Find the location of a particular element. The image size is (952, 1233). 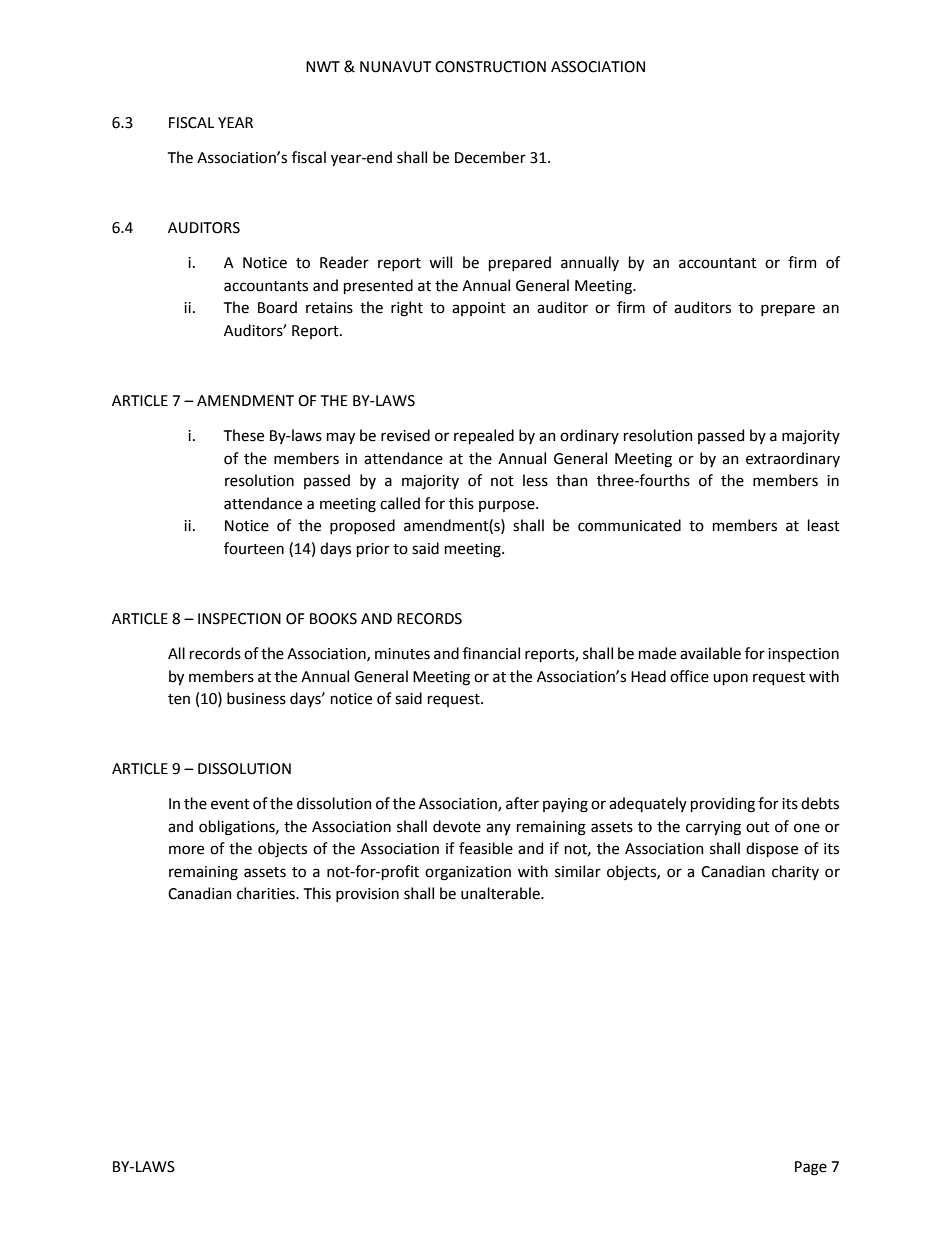

dispose is located at coordinates (772, 849).
